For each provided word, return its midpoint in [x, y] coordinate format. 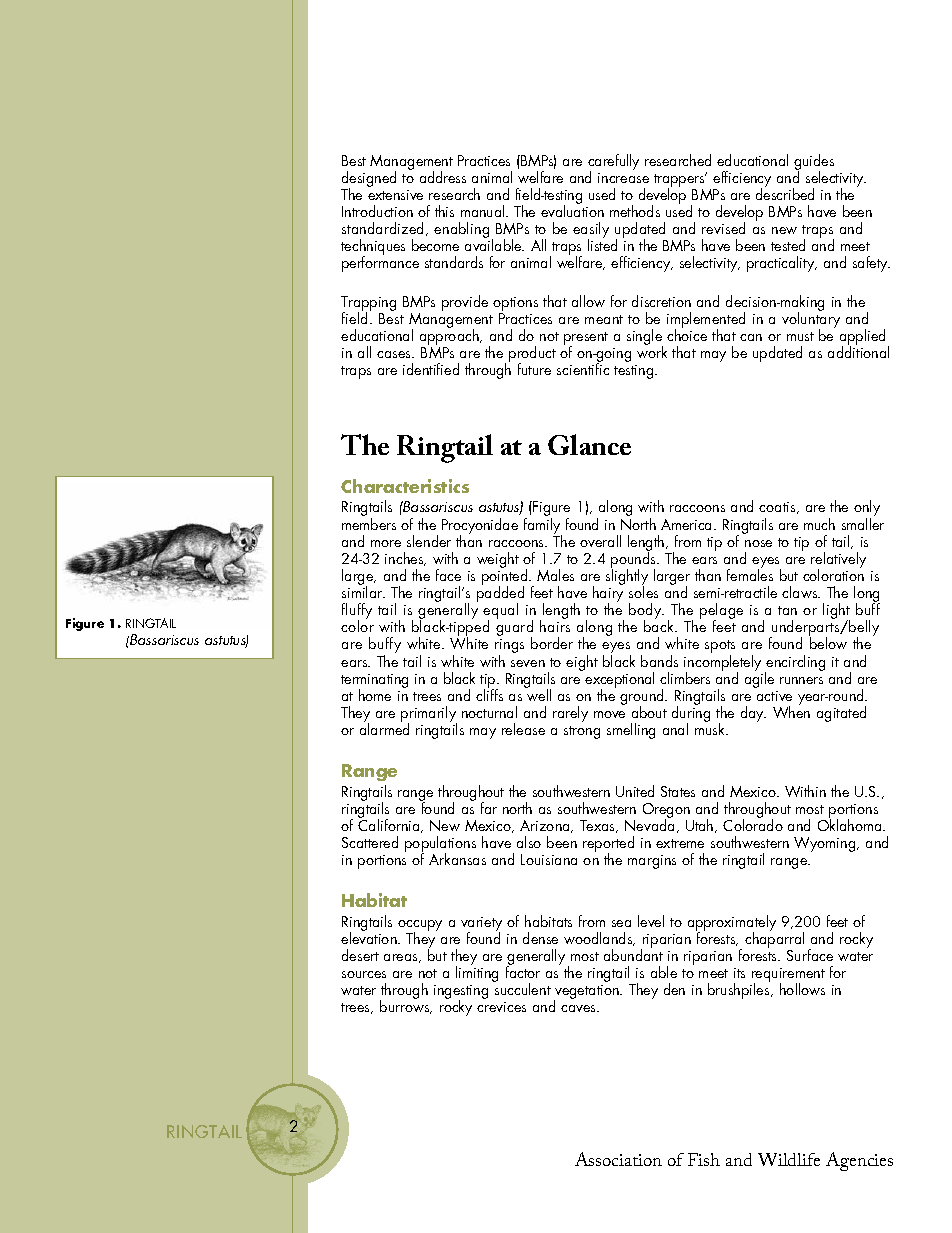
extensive [395, 195]
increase [623, 178]
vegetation [587, 993]
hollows [802, 989]
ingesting [461, 993]
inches [405, 559]
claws [801, 592]
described [785, 193]
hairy [608, 594]
